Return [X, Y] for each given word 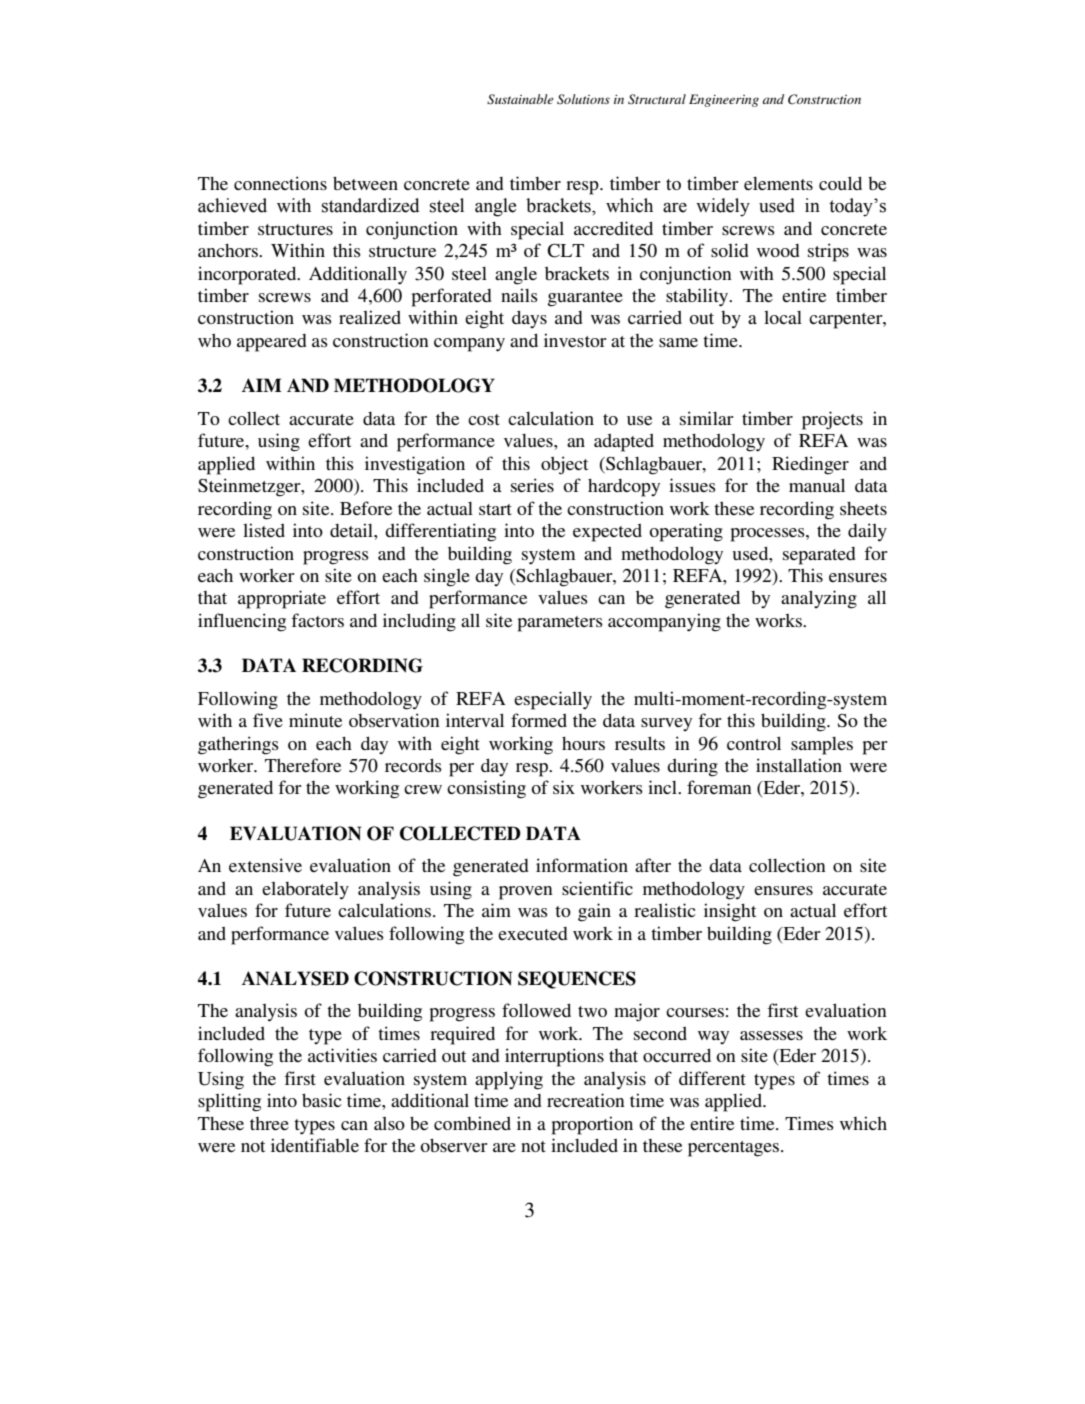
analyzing [819, 599]
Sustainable [520, 99]
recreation [586, 1100]
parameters [560, 624]
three [269, 1123]
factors [317, 620]
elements [778, 183]
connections [280, 183]
